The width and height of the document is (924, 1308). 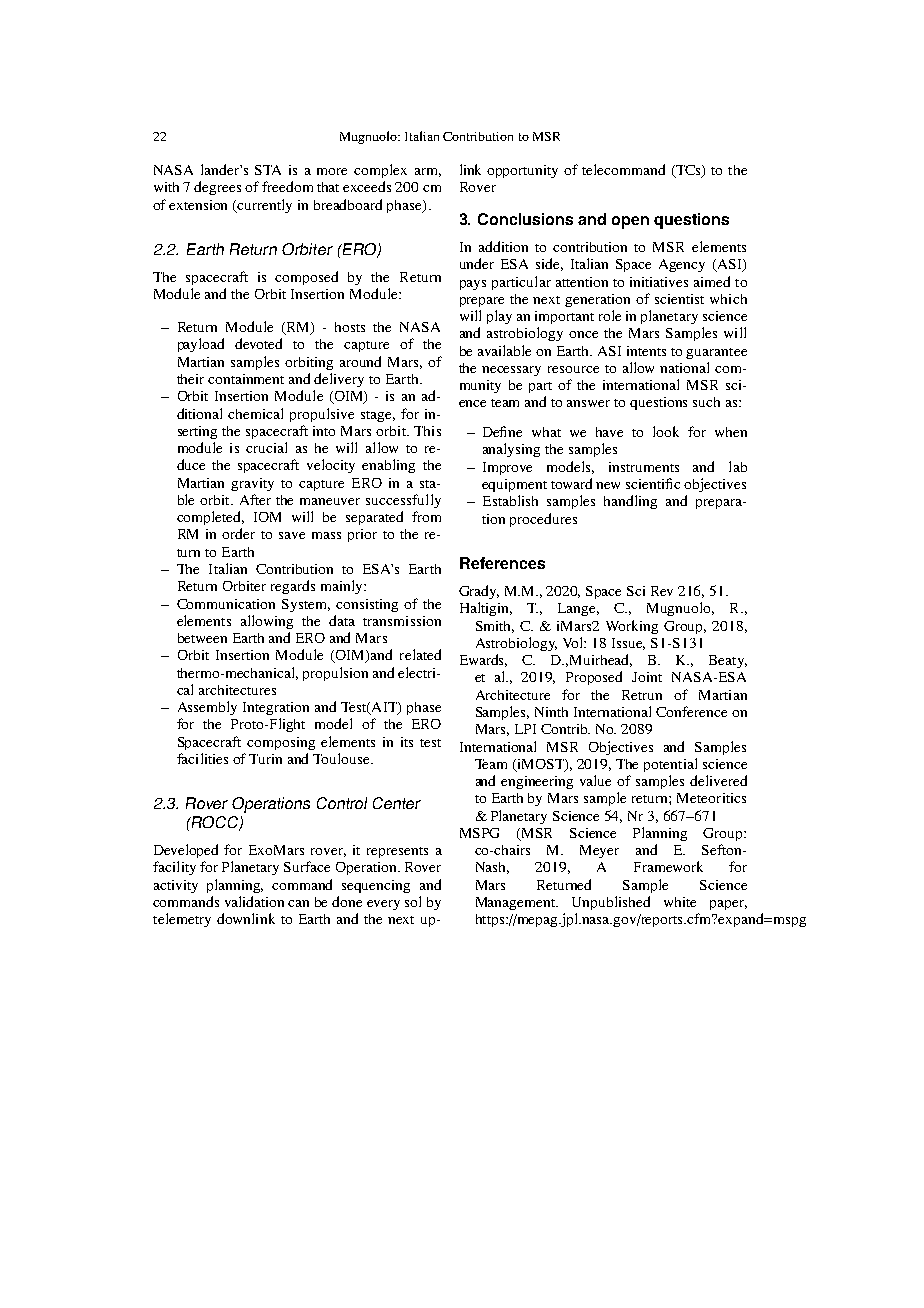 What do you see at coordinates (380, 171) in the document?
I see `complex` at bounding box center [380, 171].
